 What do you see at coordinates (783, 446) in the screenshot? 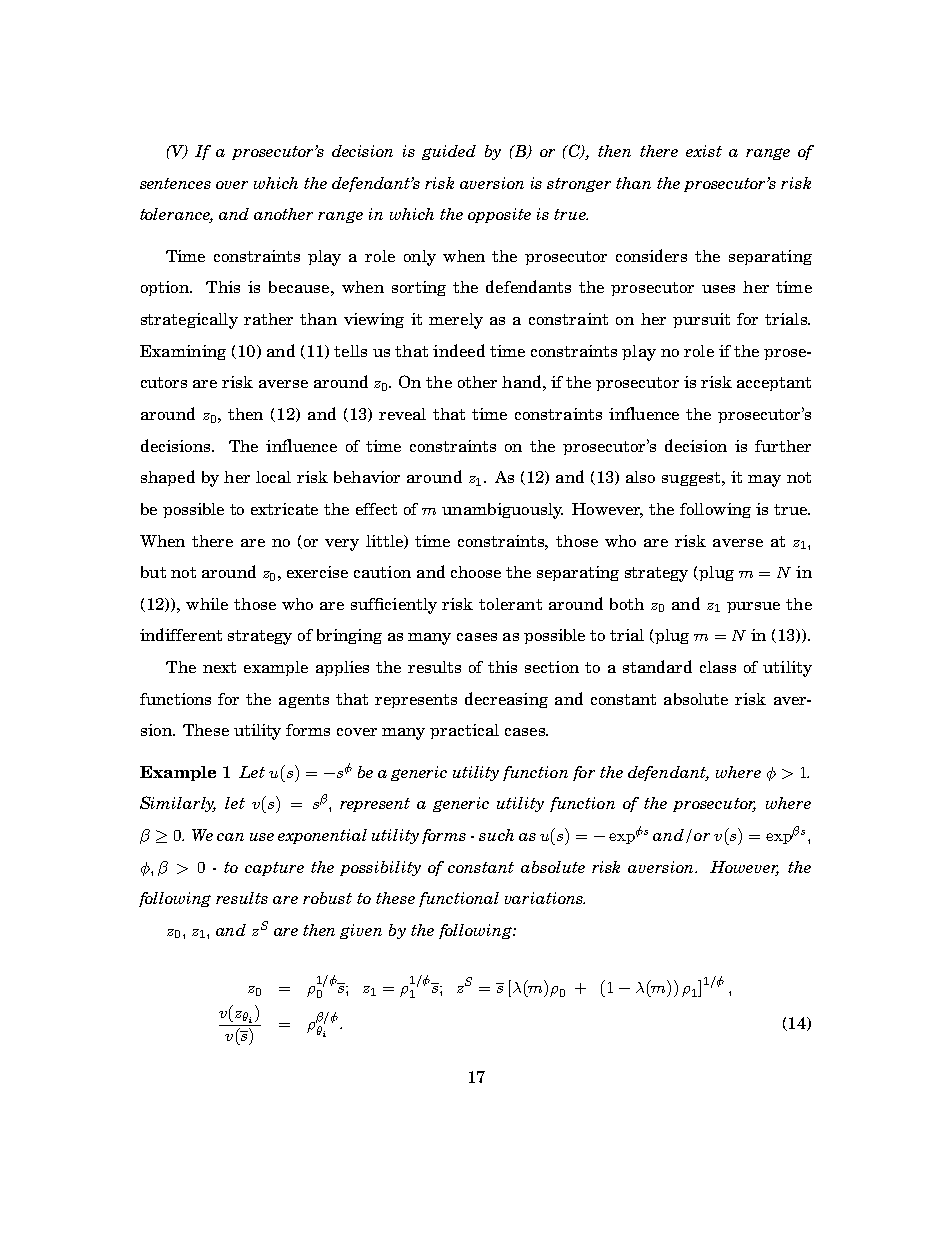
I see `further` at bounding box center [783, 446].
